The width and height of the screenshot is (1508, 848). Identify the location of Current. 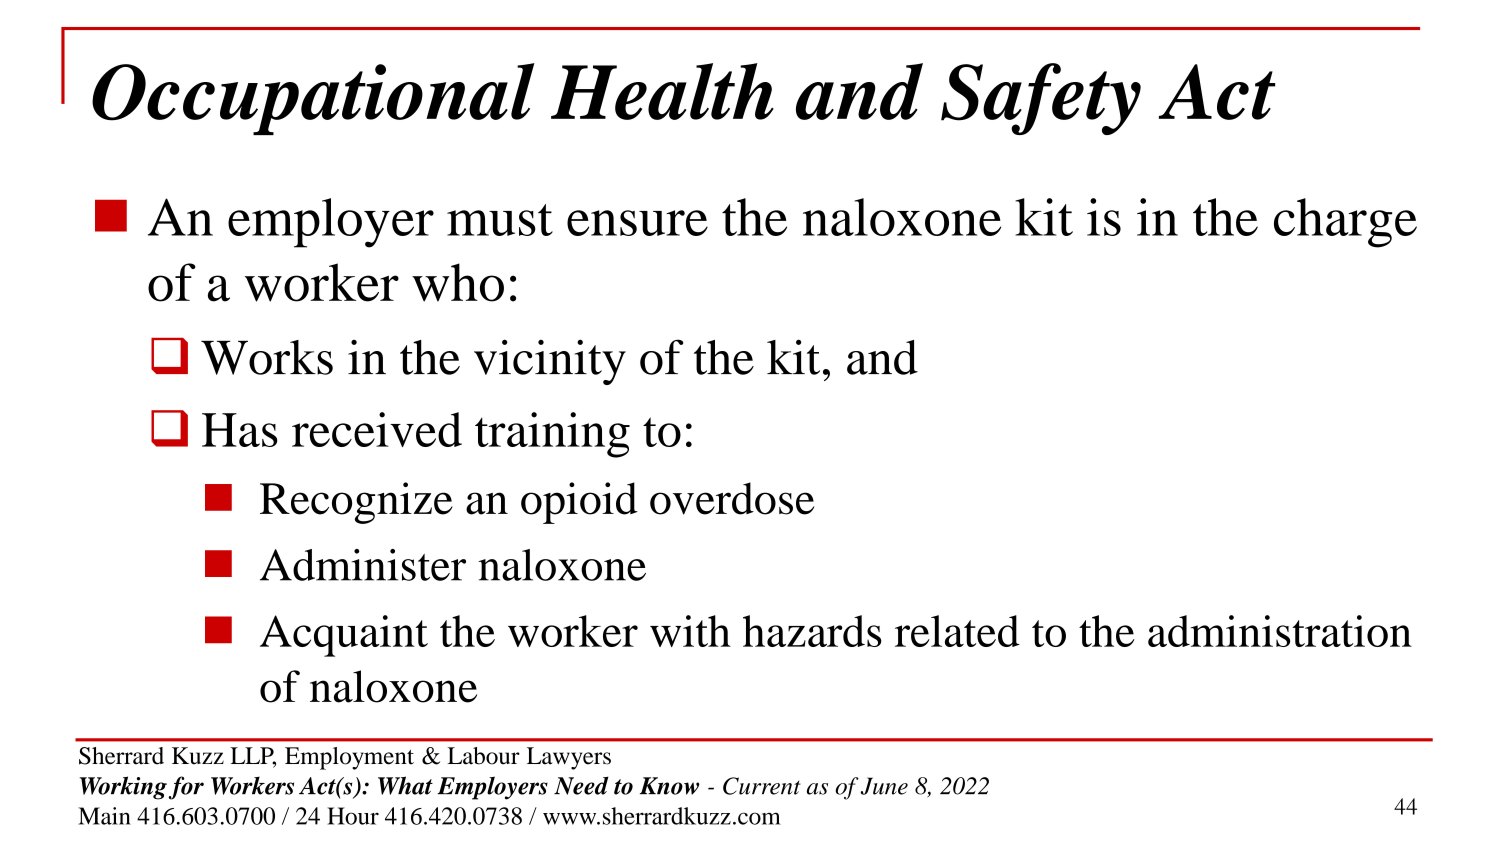
(762, 786).
